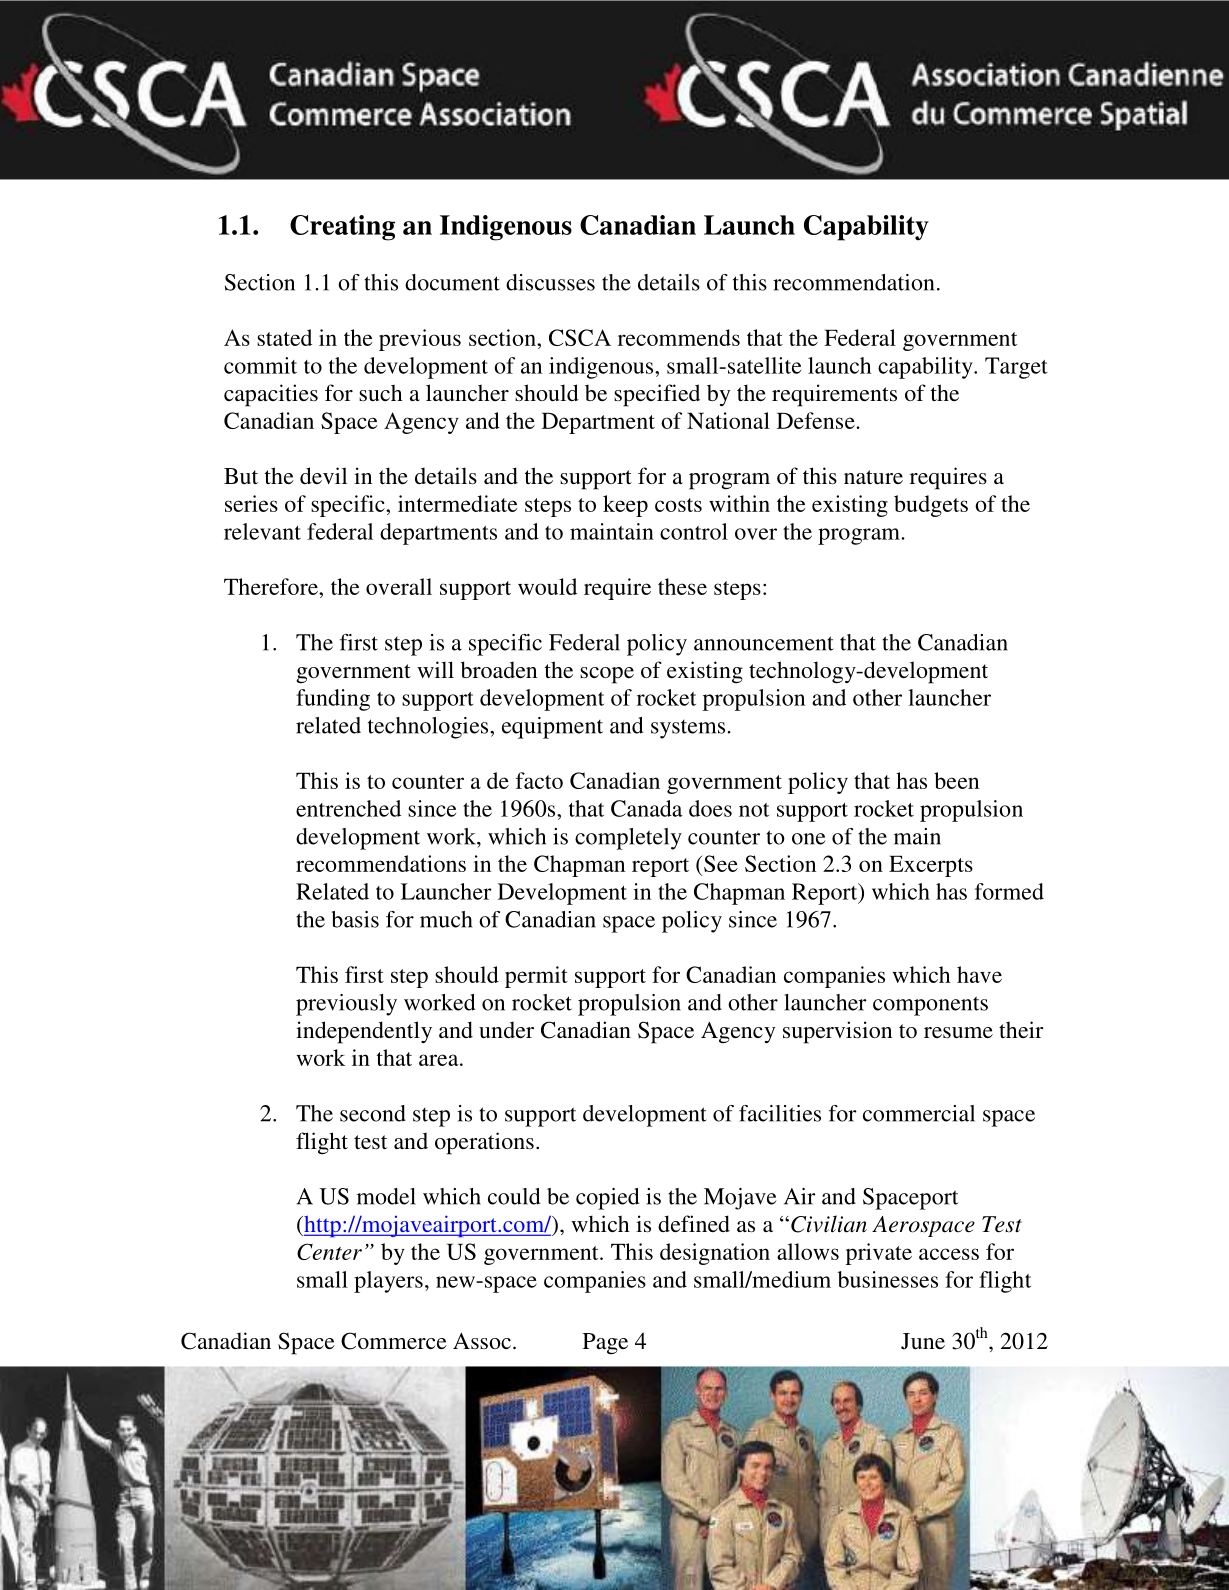 The image size is (1229, 1590). What do you see at coordinates (550, 282) in the document?
I see `discusses` at bounding box center [550, 282].
